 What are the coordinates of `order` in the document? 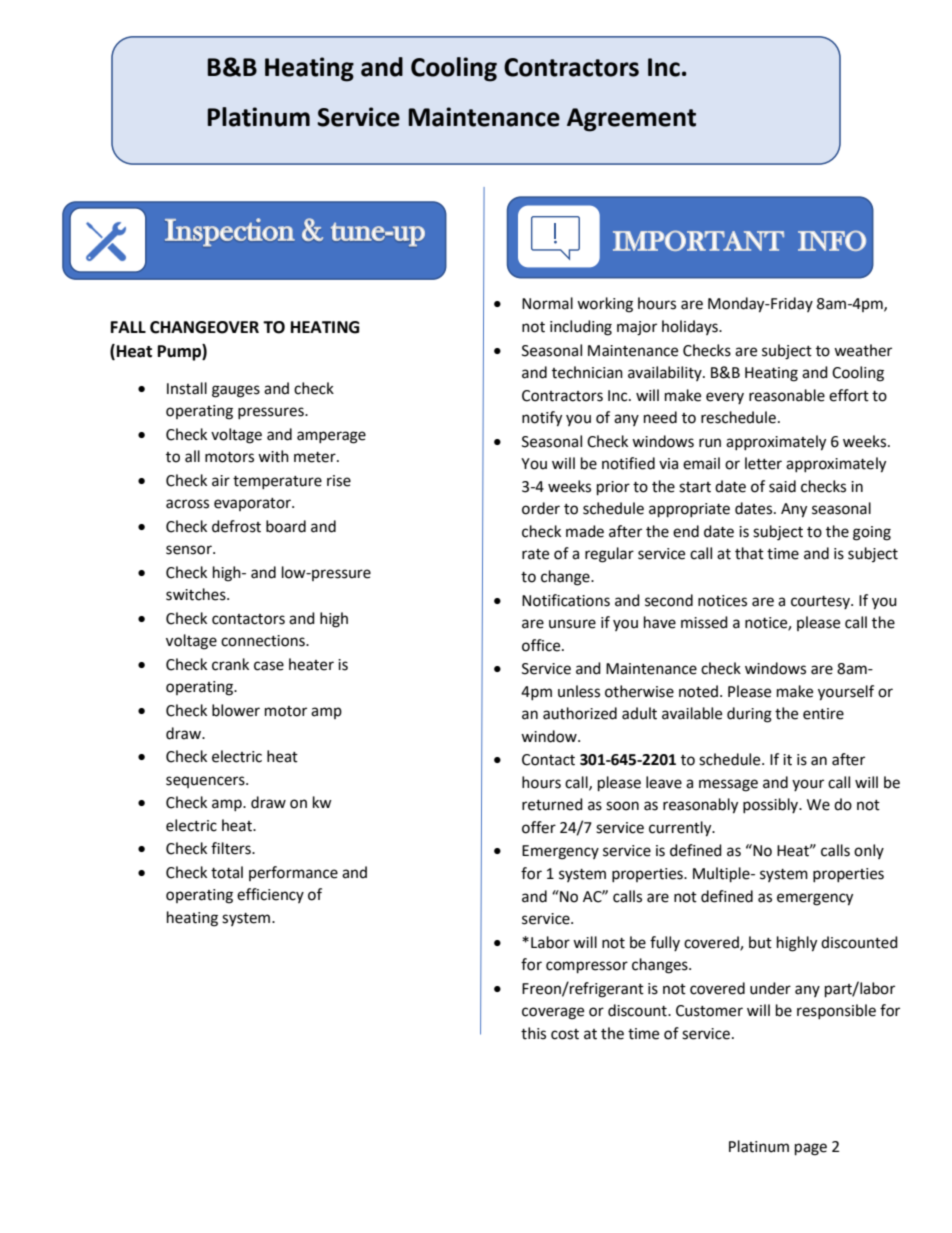 It's located at (541, 508).
